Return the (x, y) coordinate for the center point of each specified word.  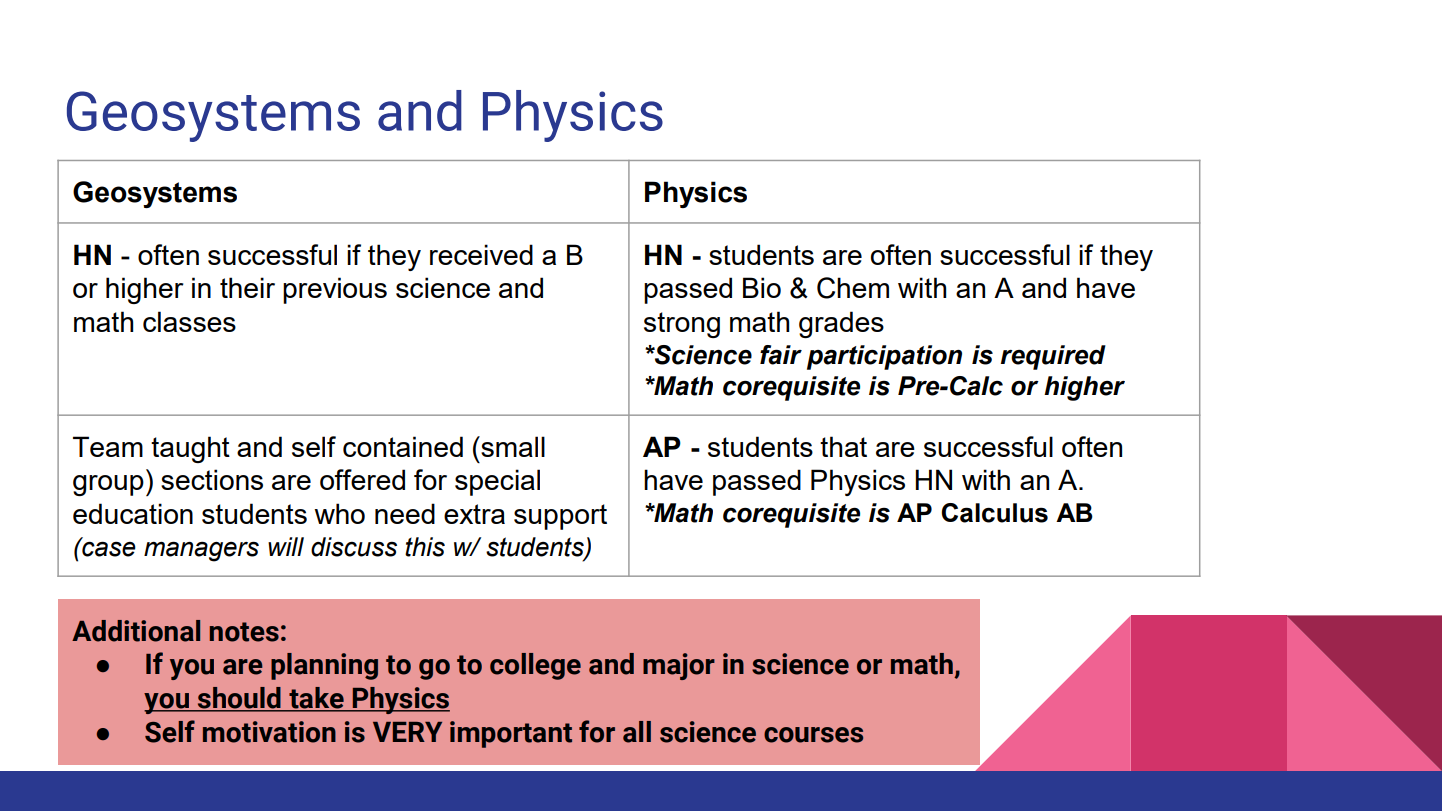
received (481, 254)
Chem (853, 288)
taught (190, 449)
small (512, 446)
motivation (269, 732)
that (843, 446)
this (425, 547)
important (511, 734)
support (560, 517)
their (247, 287)
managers (201, 551)
